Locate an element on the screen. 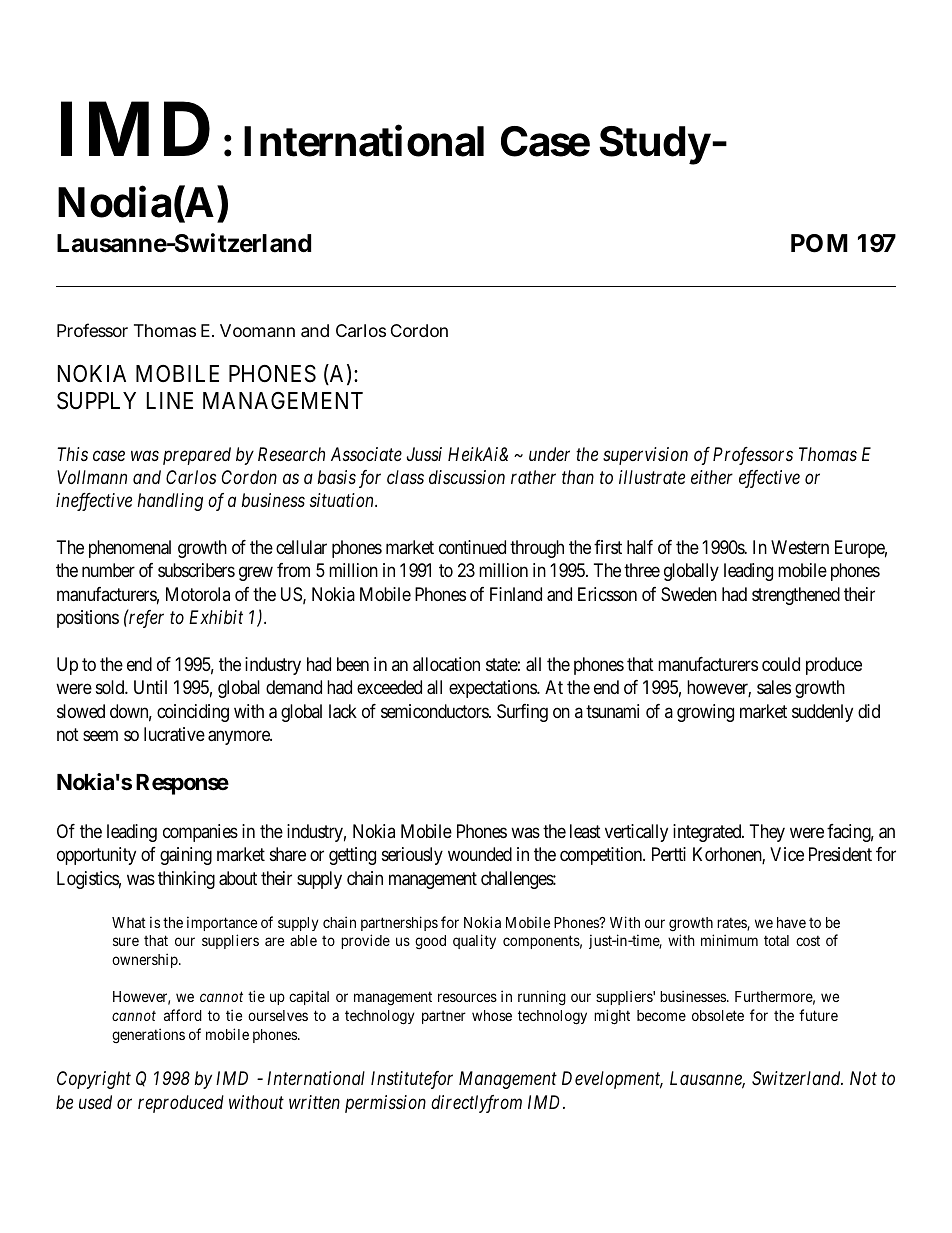 The image size is (952, 1233). Until is located at coordinates (150, 687).
